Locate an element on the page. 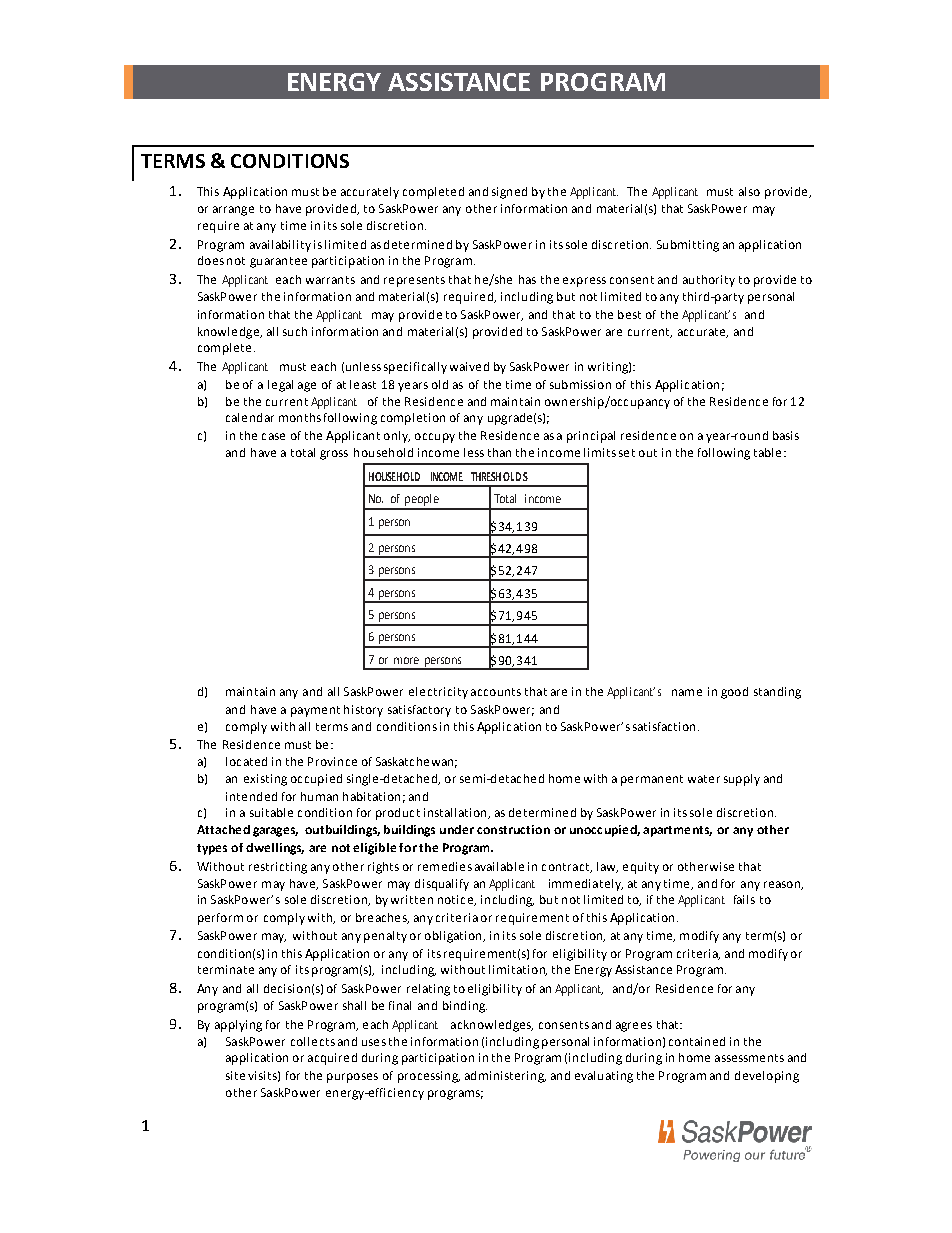  collects is located at coordinates (313, 1041).
